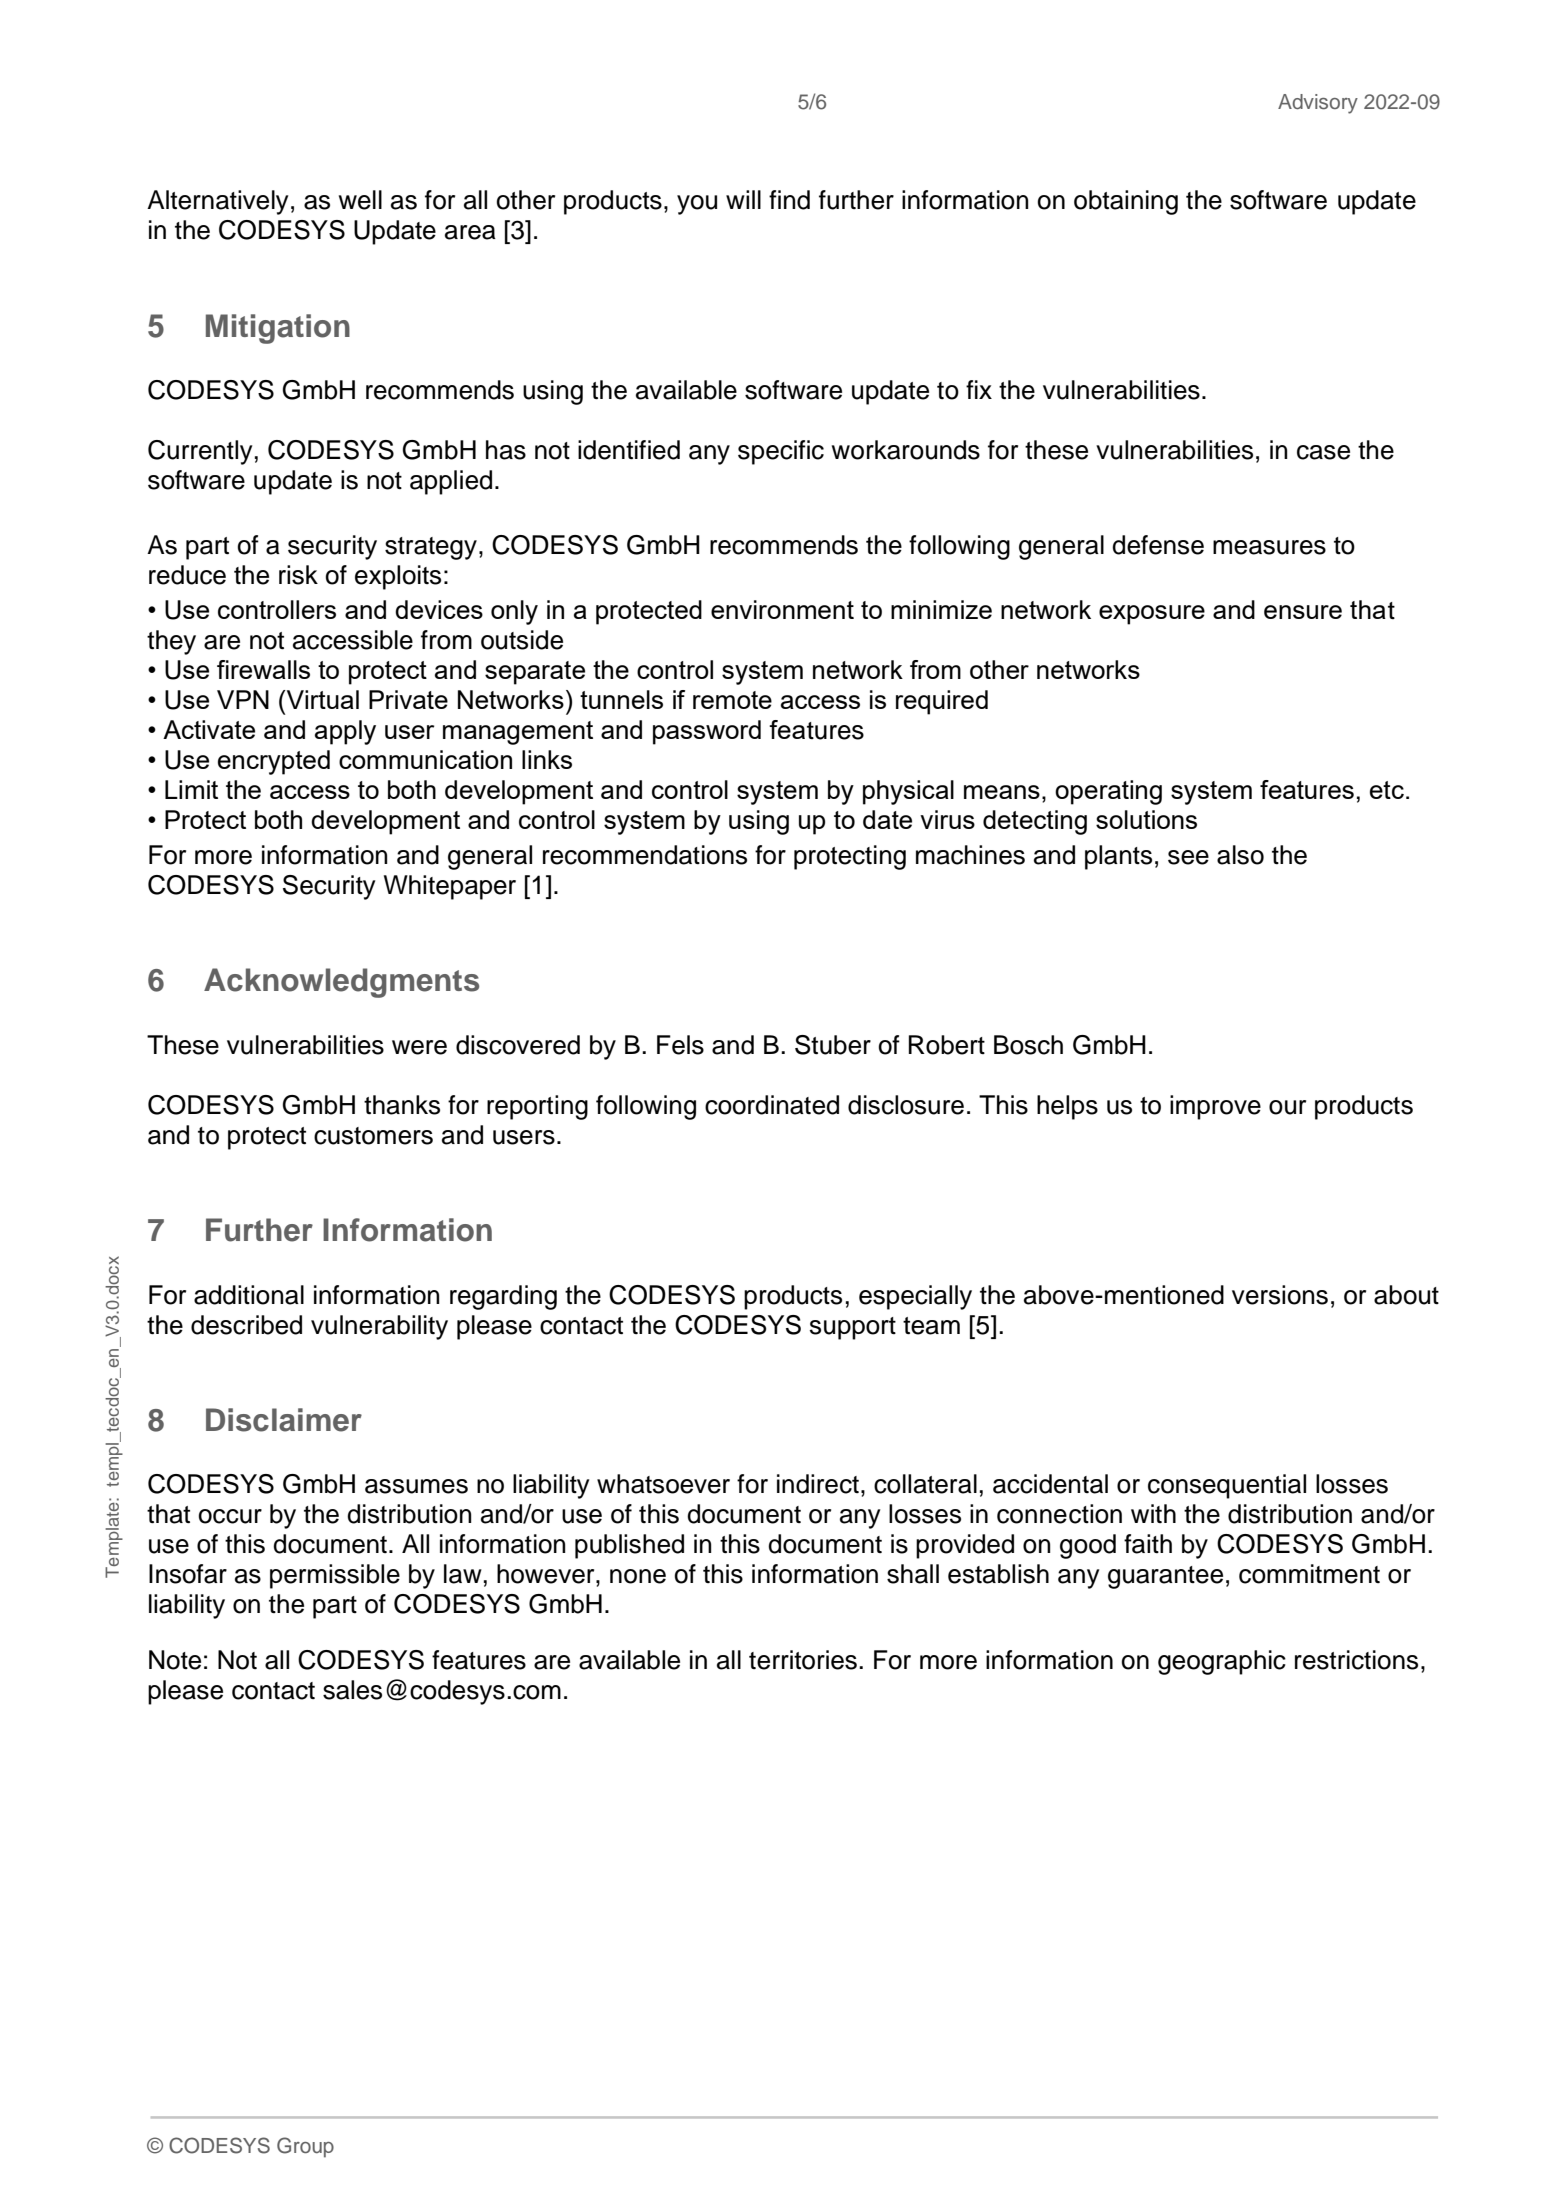  Describe the element at coordinates (789, 200) in the screenshot. I see `find` at that location.
